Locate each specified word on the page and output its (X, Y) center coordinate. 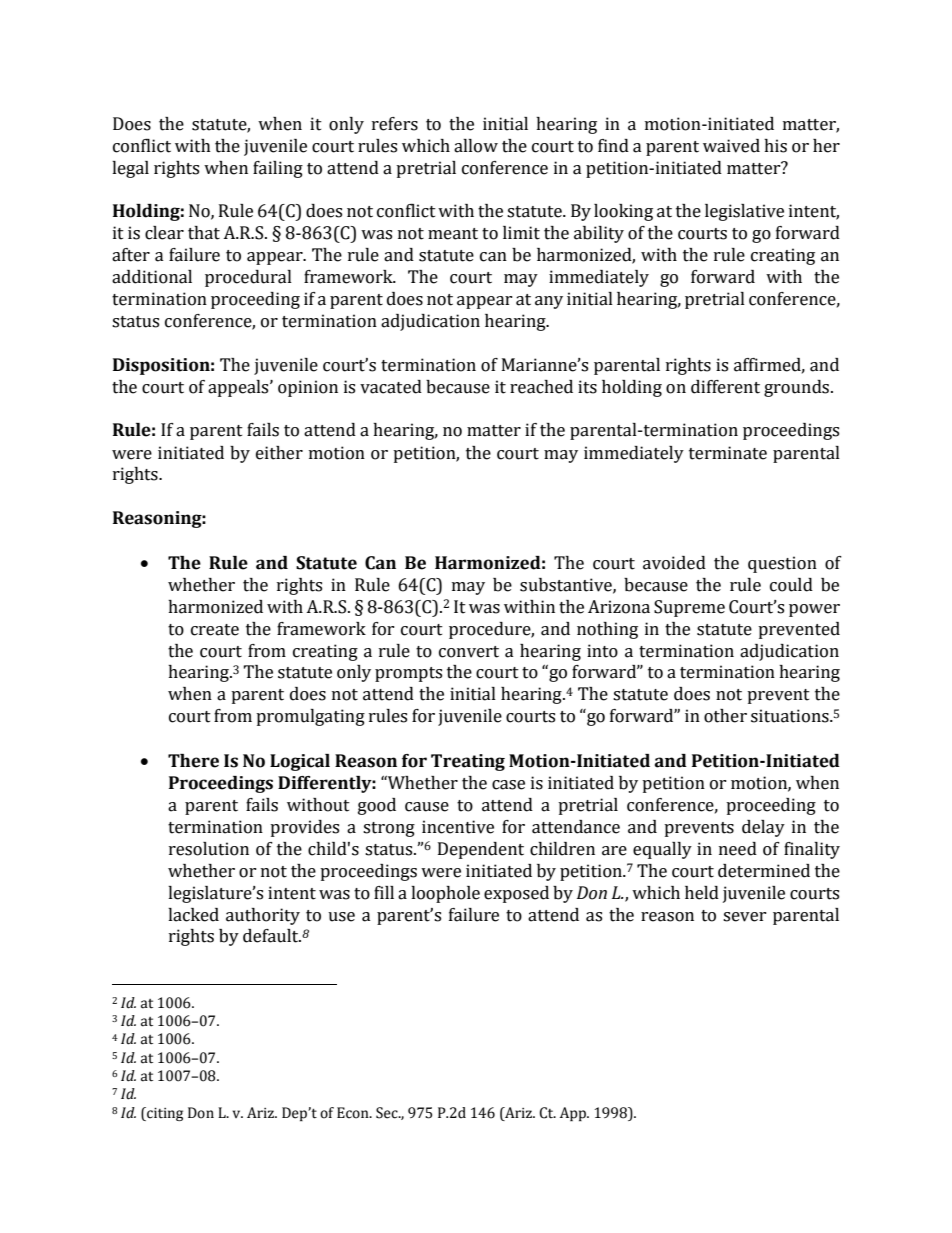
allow (476, 146)
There (193, 761)
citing (164, 1114)
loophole (445, 894)
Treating (468, 762)
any (549, 302)
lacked (193, 915)
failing (278, 169)
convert (469, 652)
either (279, 453)
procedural (248, 278)
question (782, 564)
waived (731, 146)
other (725, 716)
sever (745, 917)
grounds (798, 388)
